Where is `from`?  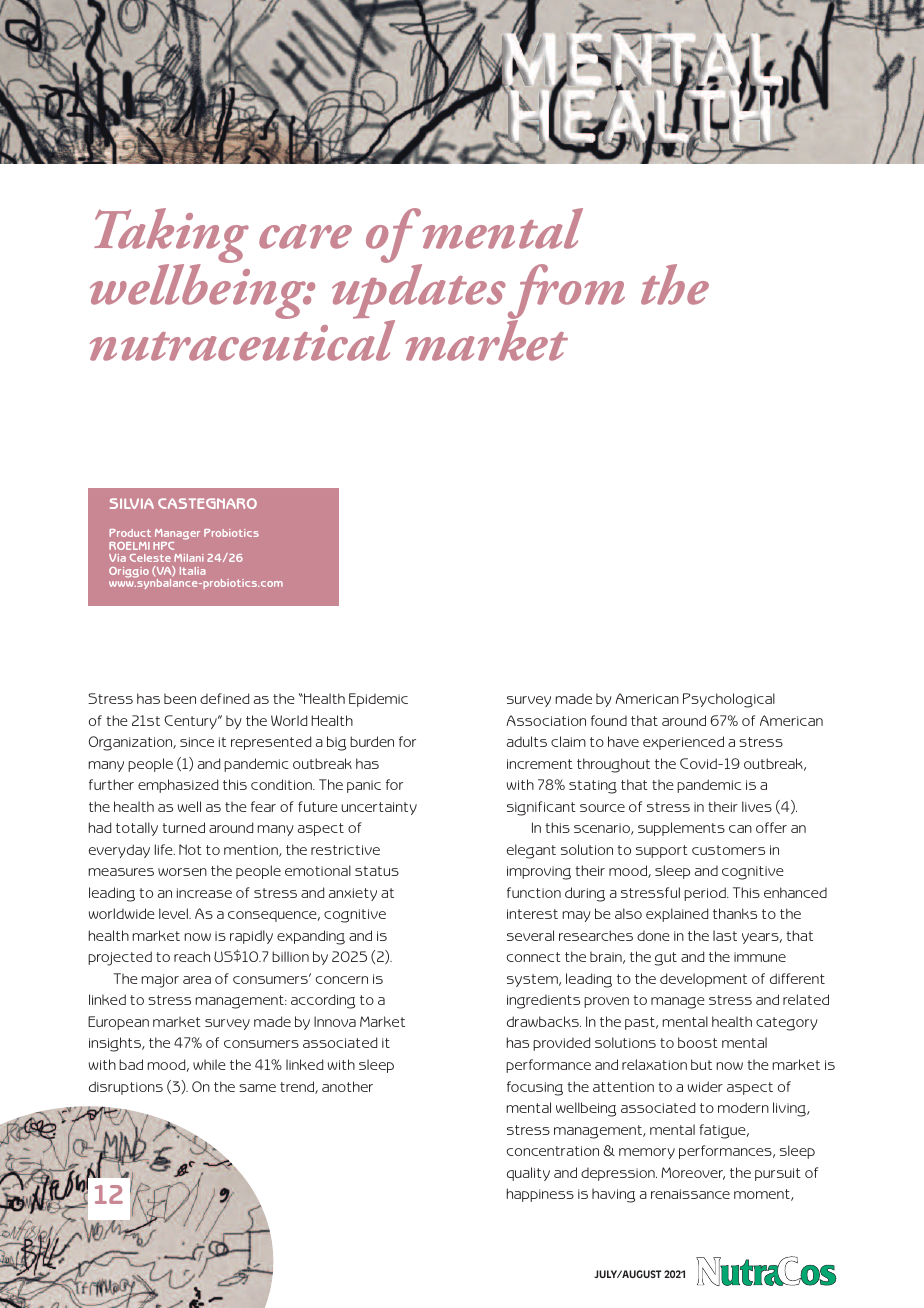 from is located at coordinates (566, 293).
